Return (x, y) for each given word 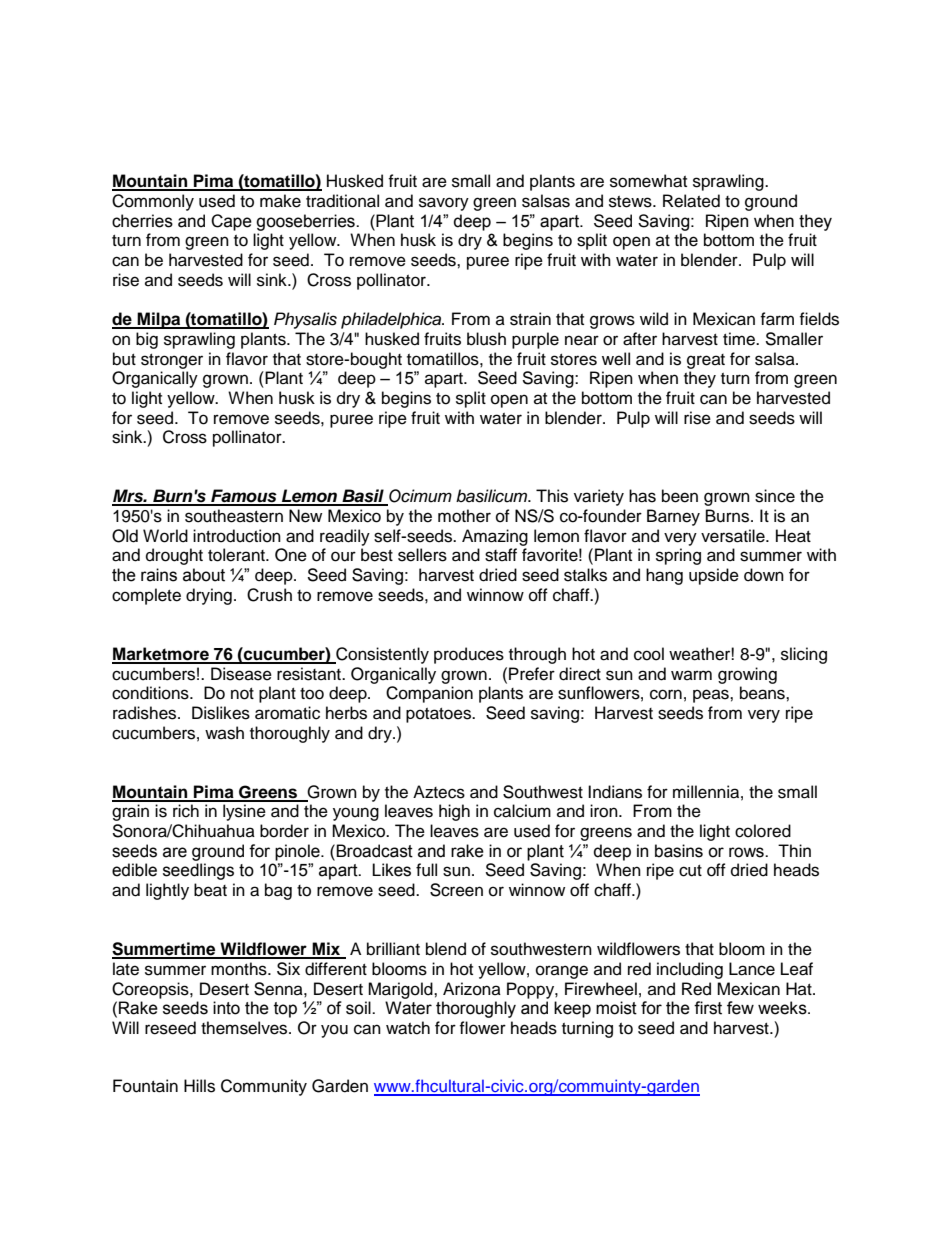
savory (444, 204)
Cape (231, 222)
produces (469, 655)
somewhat (648, 181)
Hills (199, 1086)
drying (209, 596)
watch (408, 1028)
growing (747, 675)
